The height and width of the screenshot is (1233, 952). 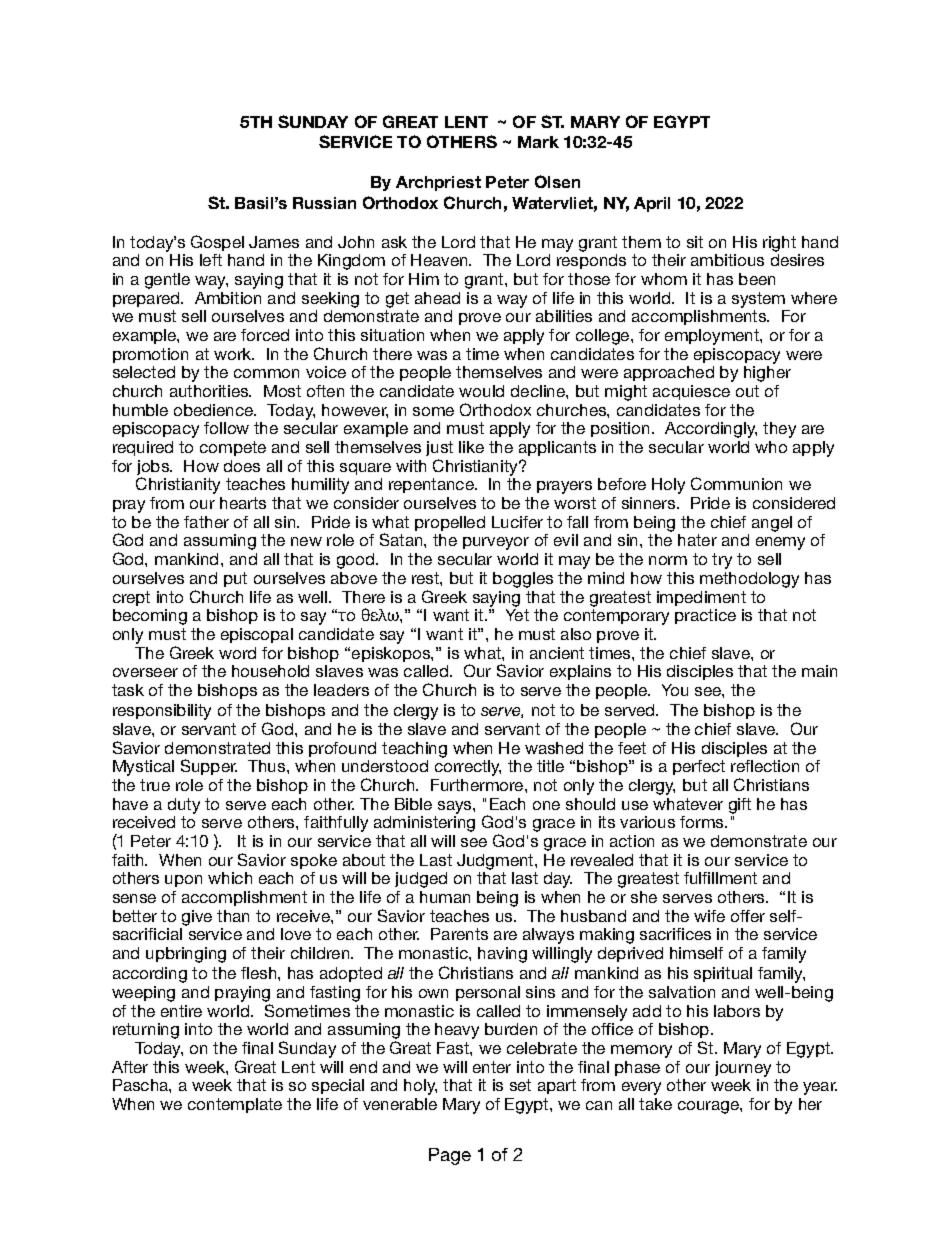 What do you see at coordinates (217, 243) in the screenshot?
I see `Gospel` at bounding box center [217, 243].
